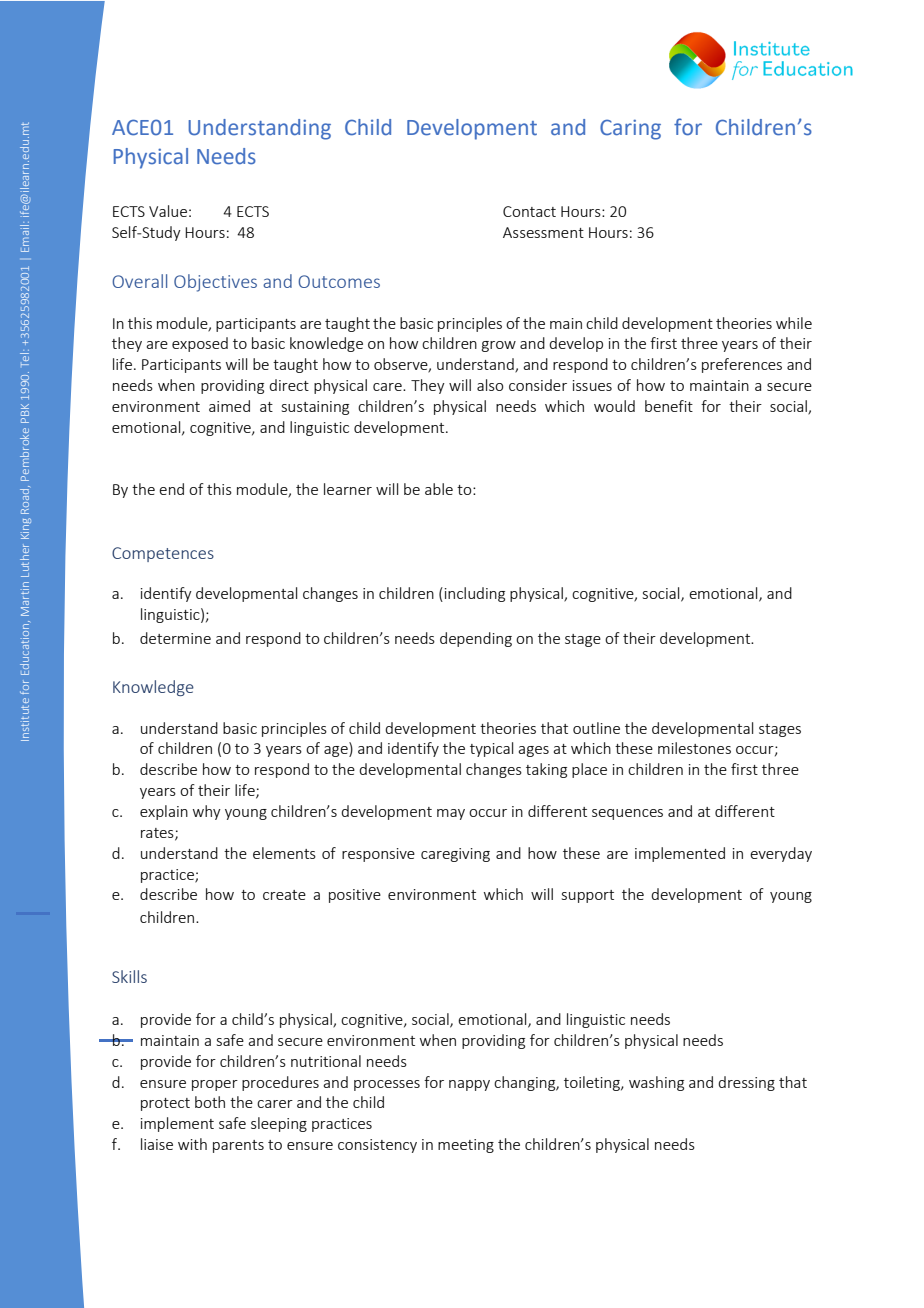 This screenshot has height=1308, width=924. Describe the element at coordinates (529, 211) in the screenshot. I see `Contact` at that location.
